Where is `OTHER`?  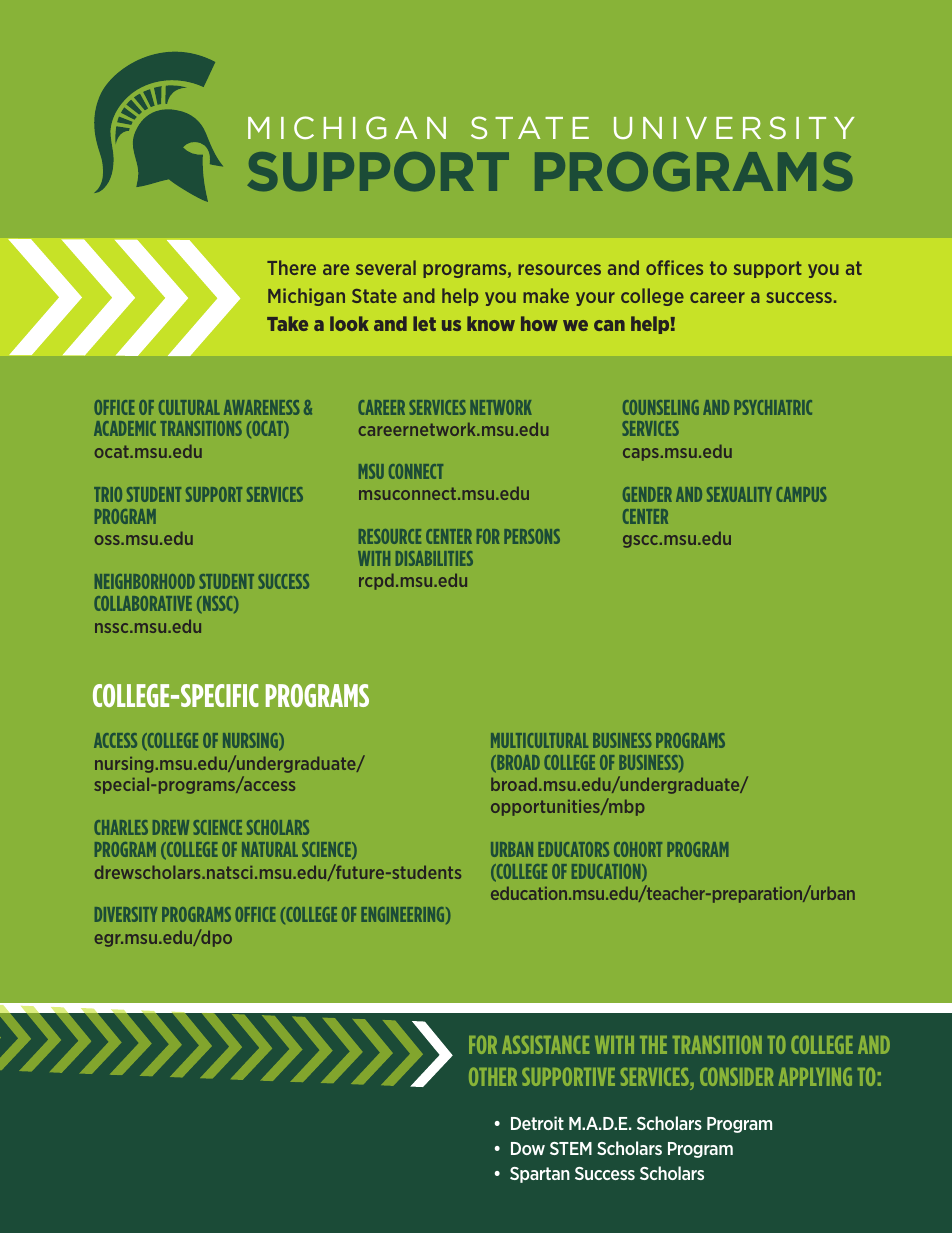
OTHER is located at coordinates (493, 1076).
